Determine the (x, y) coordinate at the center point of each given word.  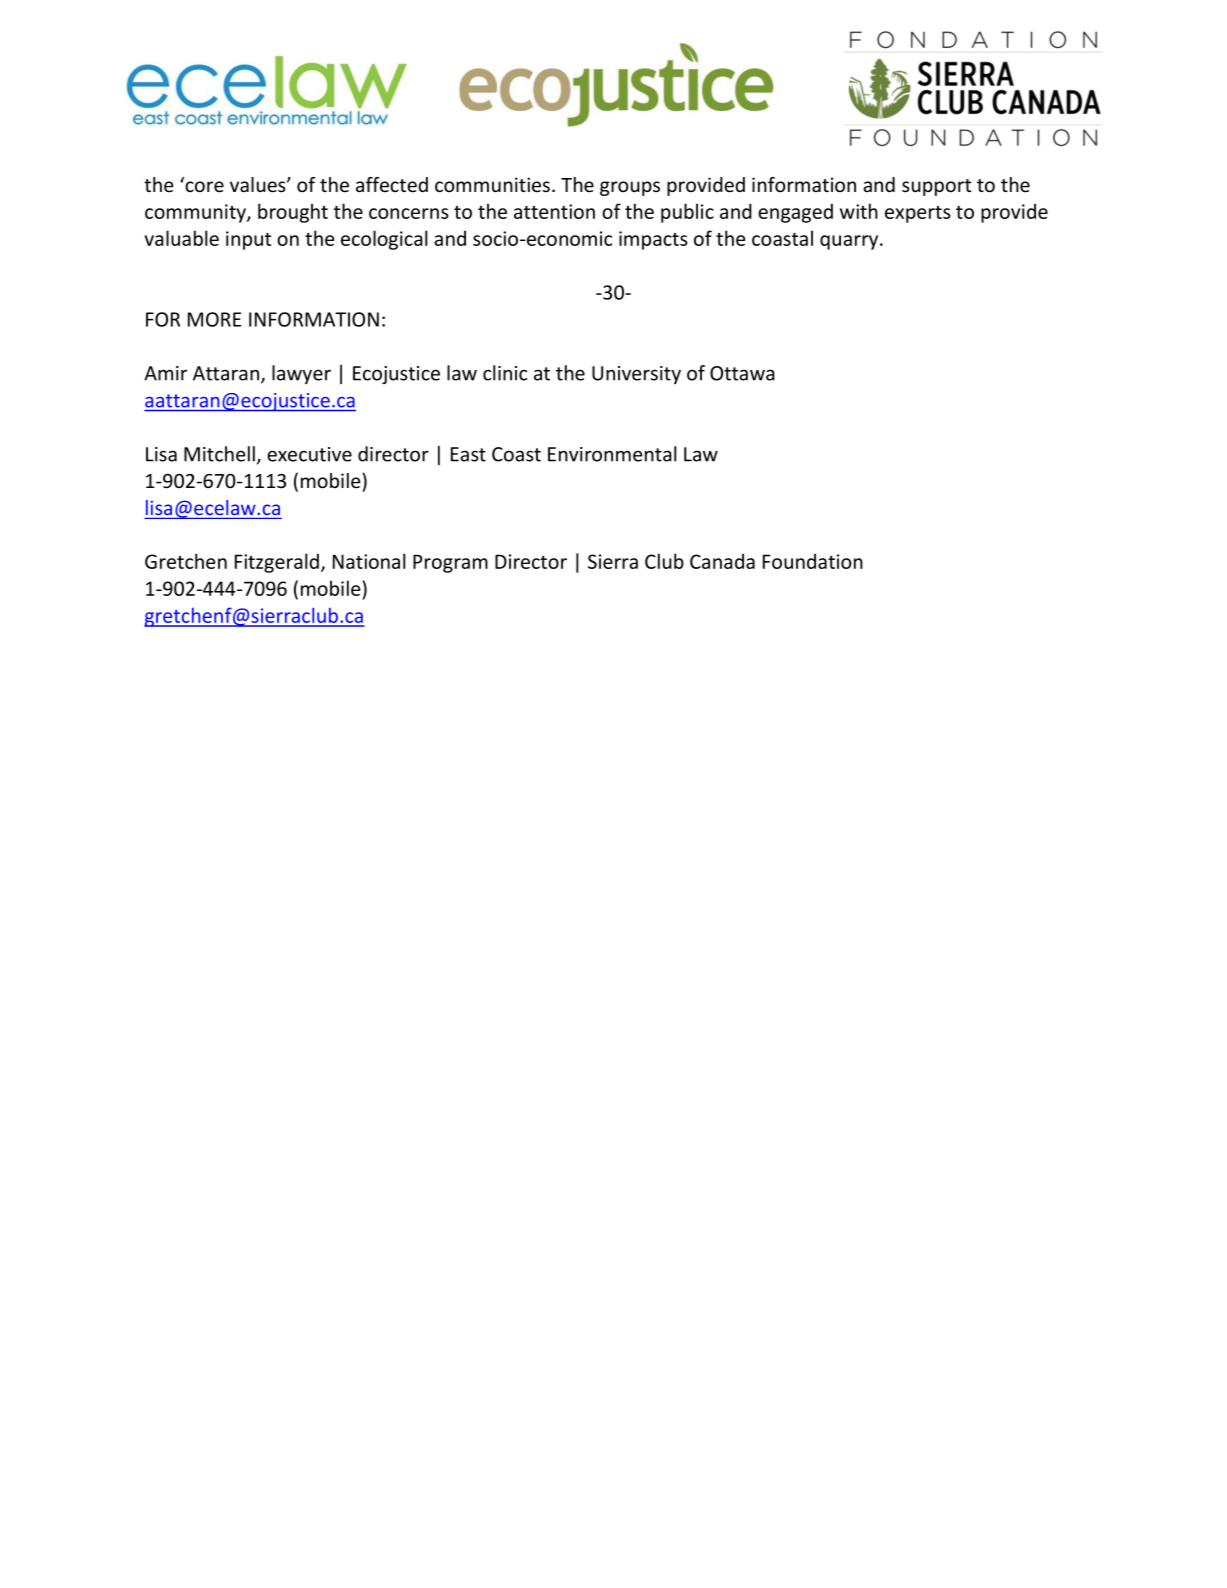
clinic (505, 373)
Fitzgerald (277, 563)
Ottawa (742, 373)
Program (450, 563)
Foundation (813, 561)
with (859, 211)
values (259, 185)
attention (554, 211)
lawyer (301, 374)
